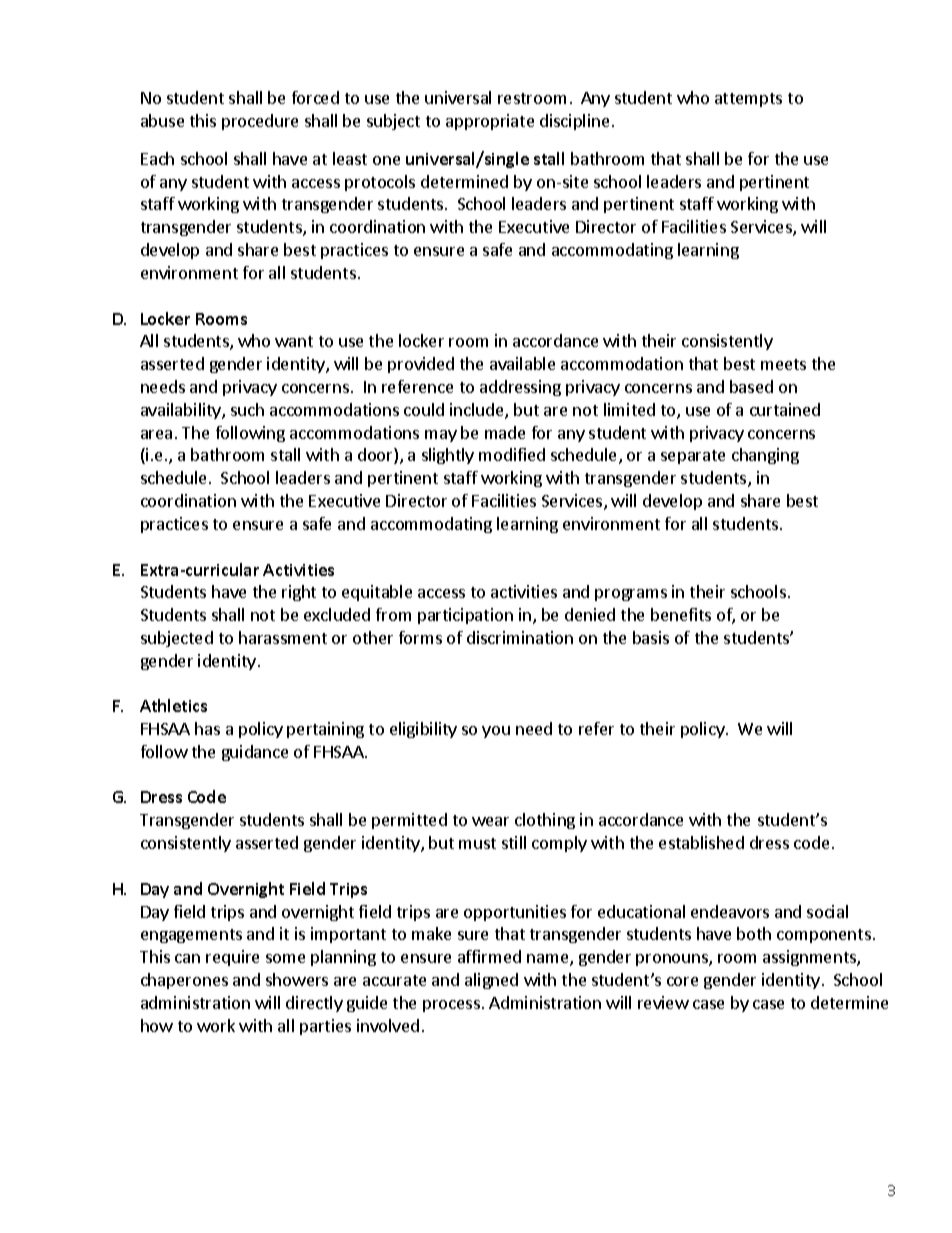  Describe the element at coordinates (260, 122) in the document. I see `procedure` at that location.
